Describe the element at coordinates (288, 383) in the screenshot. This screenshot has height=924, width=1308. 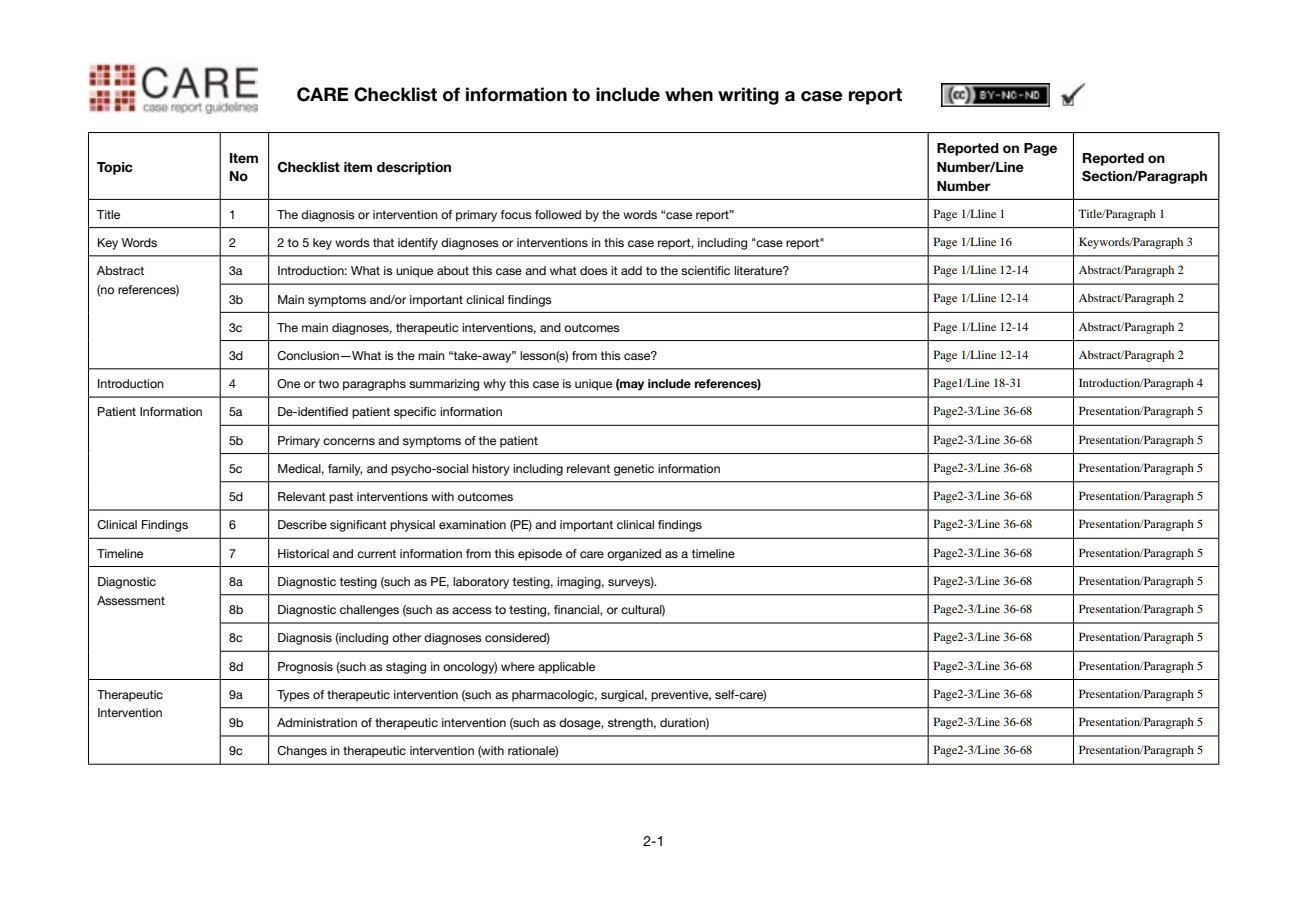
I see `One` at that location.
